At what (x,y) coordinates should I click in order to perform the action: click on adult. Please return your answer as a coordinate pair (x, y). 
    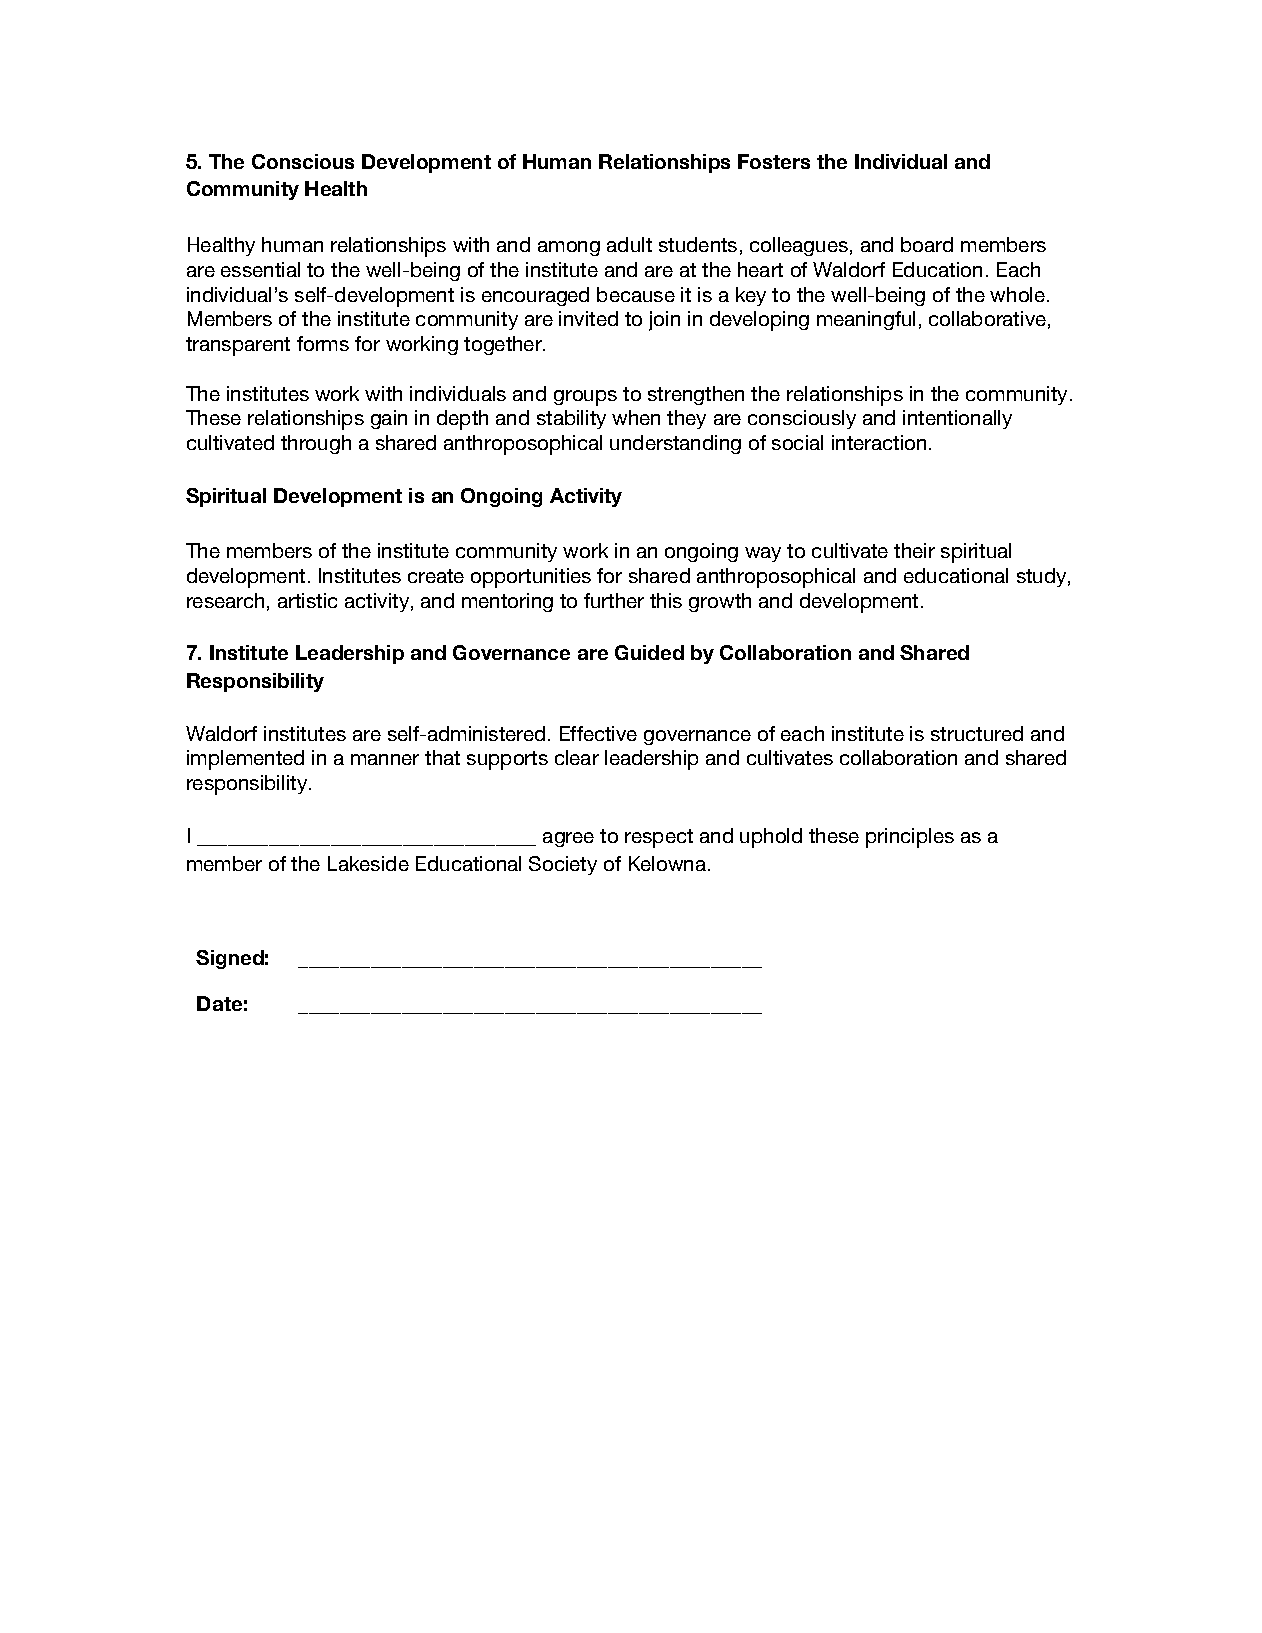
    Looking at the image, I should click on (629, 244).
